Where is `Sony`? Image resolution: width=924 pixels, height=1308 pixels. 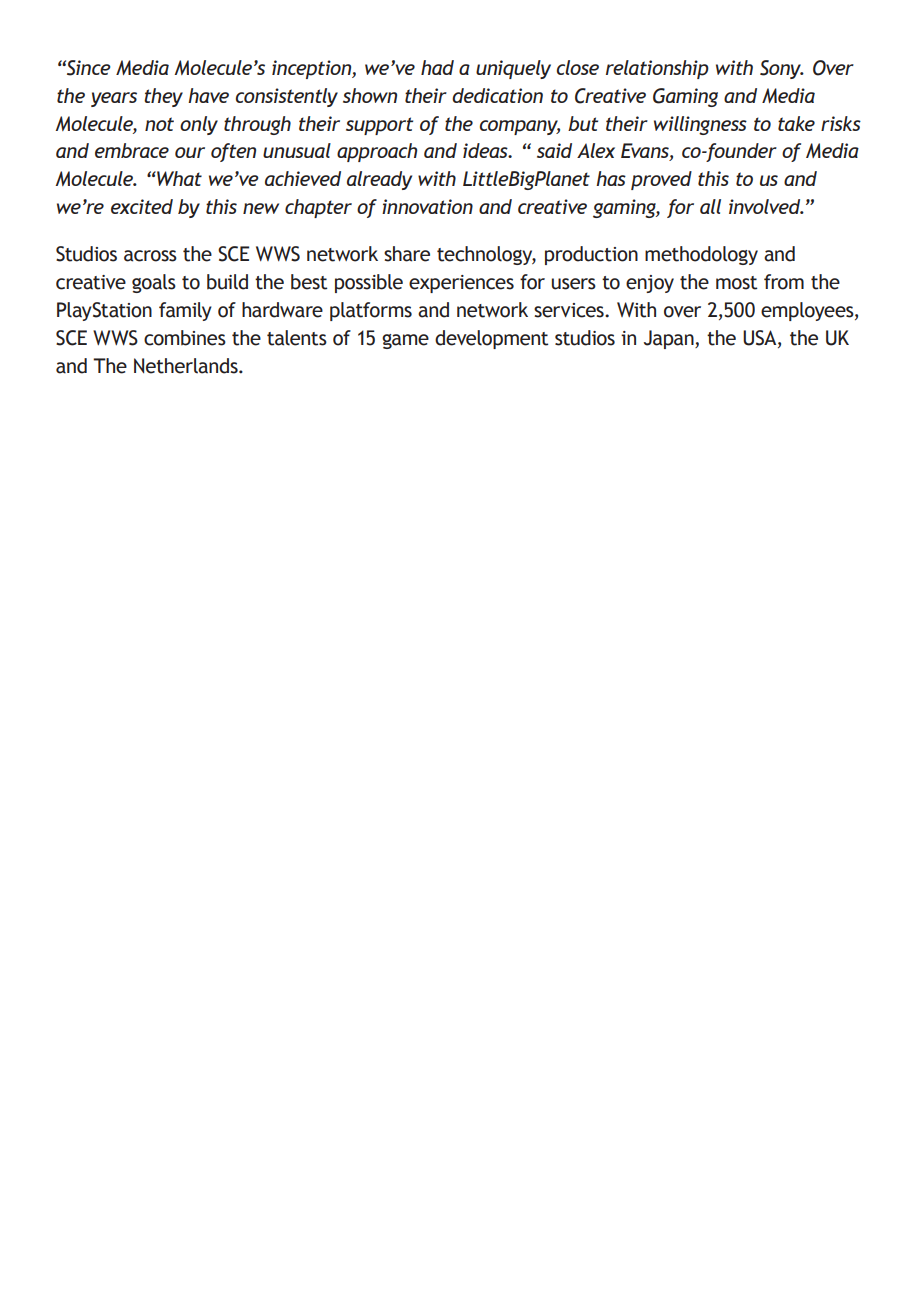 Sony is located at coordinates (781, 69).
